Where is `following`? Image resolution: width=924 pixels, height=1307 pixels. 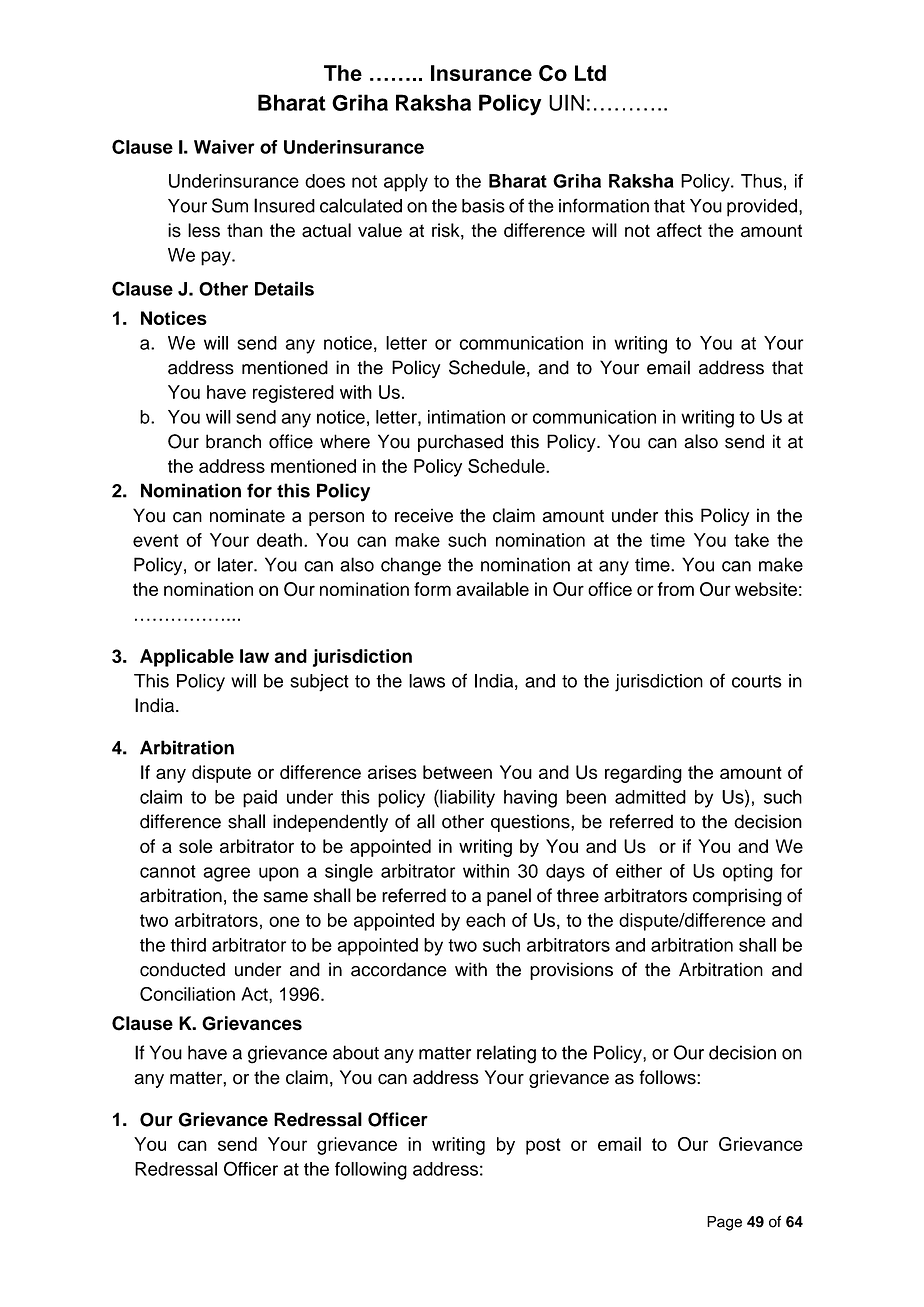
following is located at coordinates (371, 1171).
